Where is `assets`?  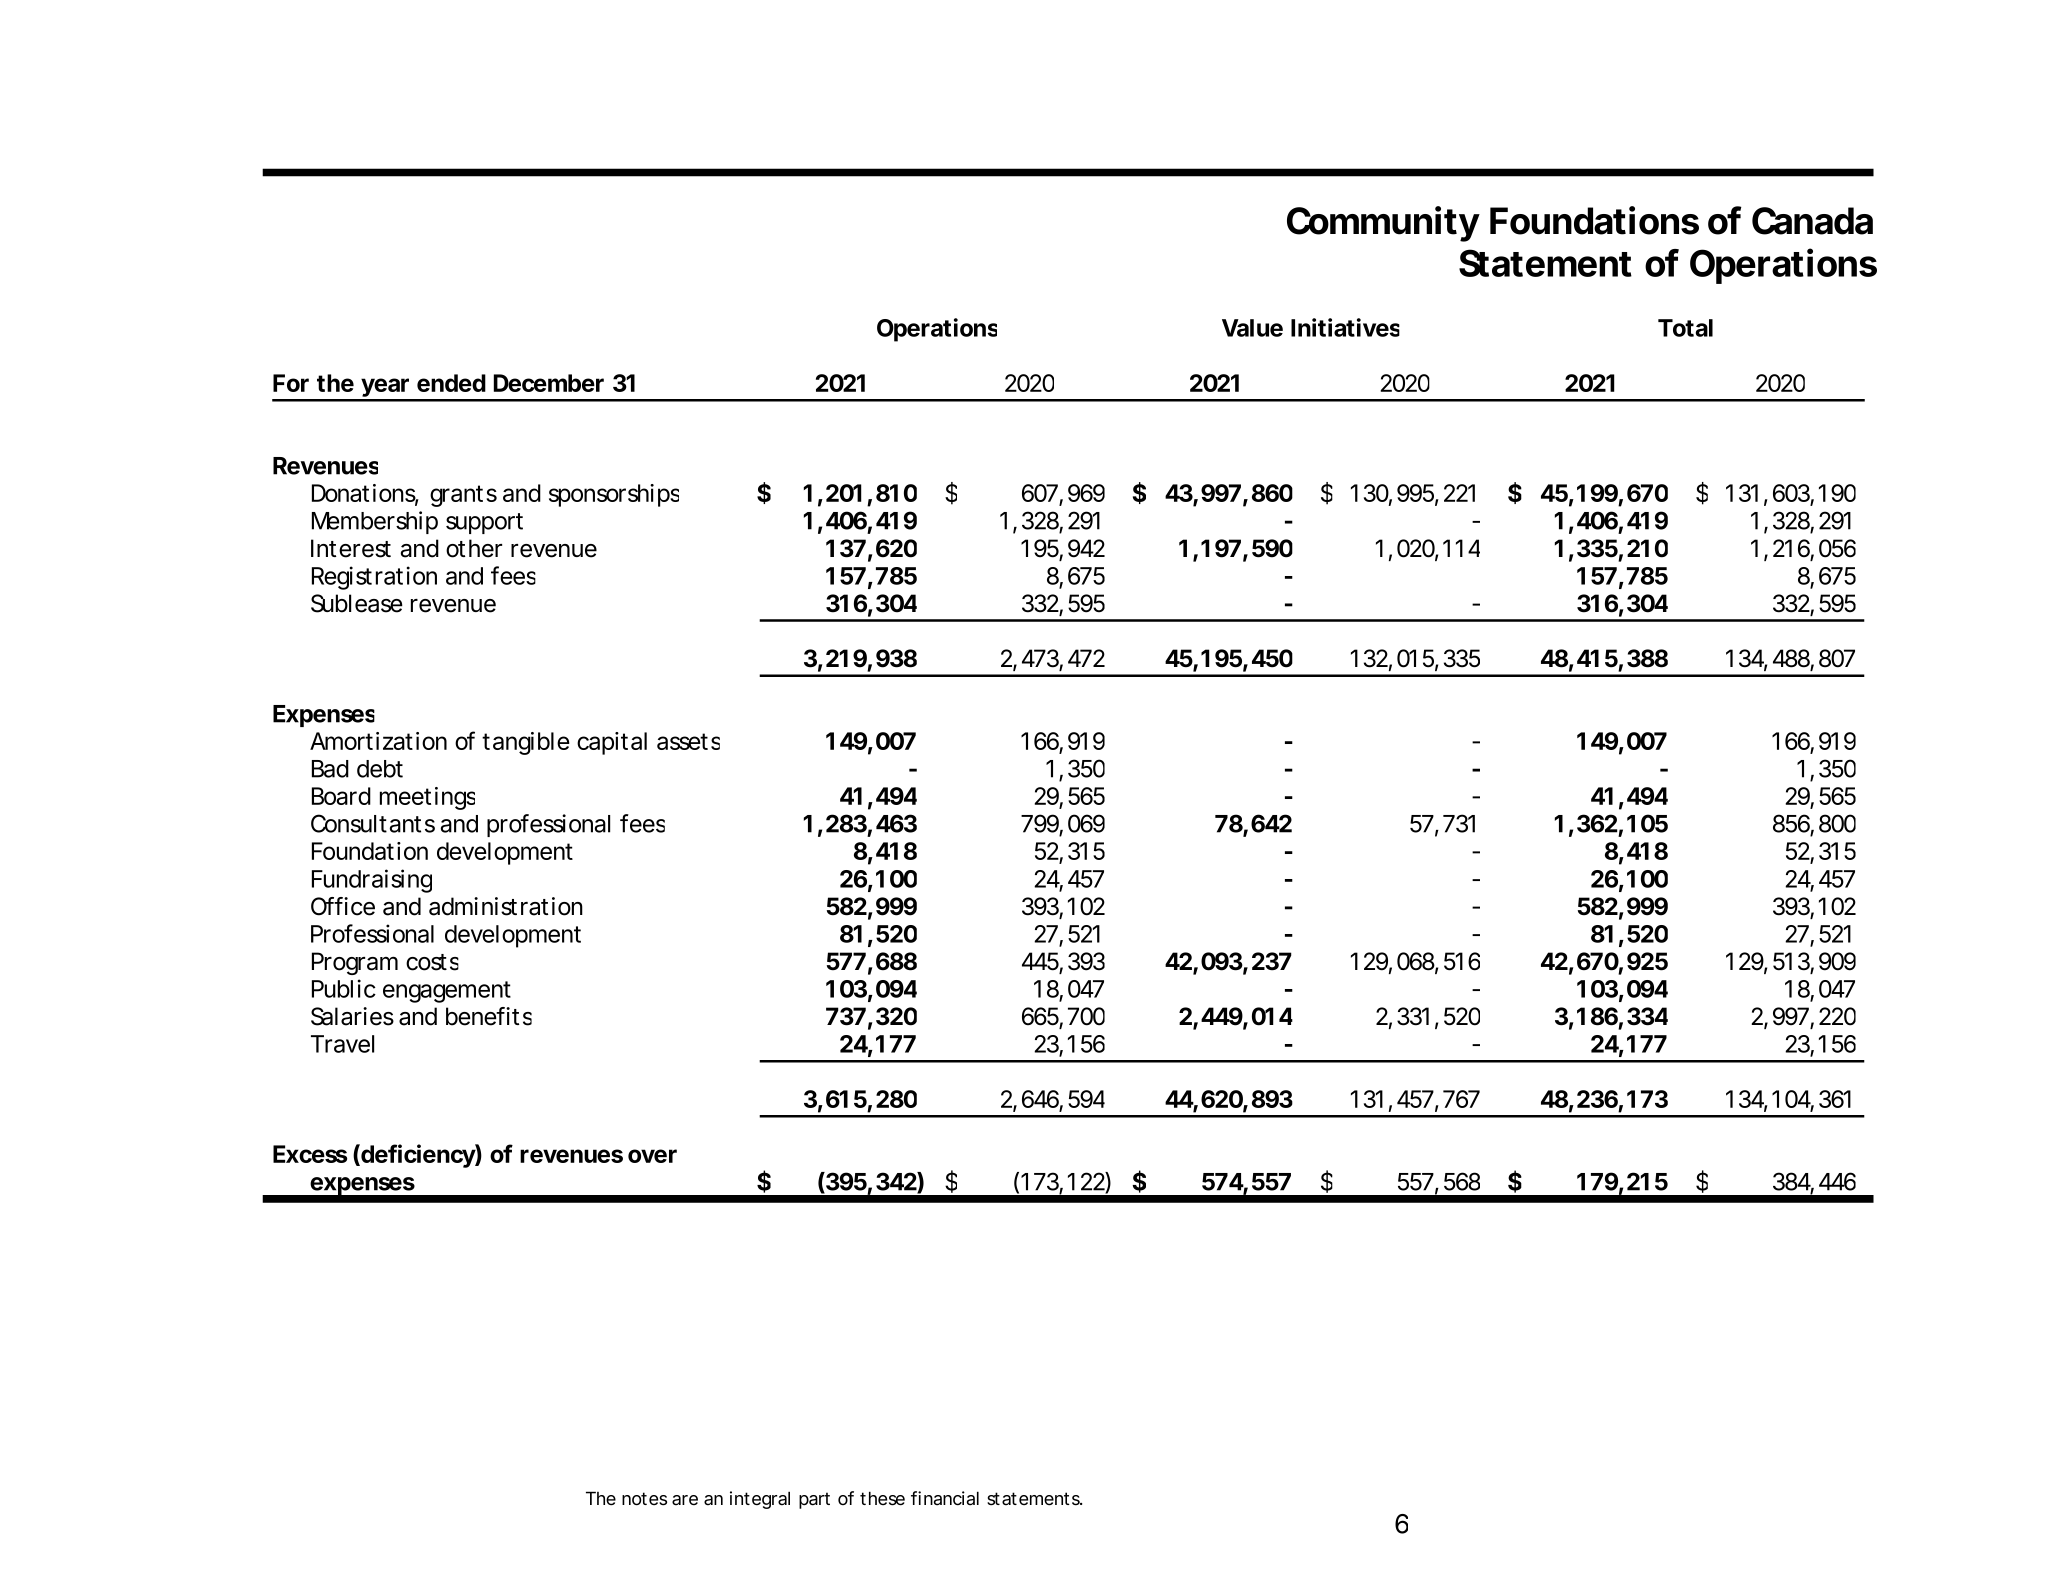
assets is located at coordinates (688, 741).
